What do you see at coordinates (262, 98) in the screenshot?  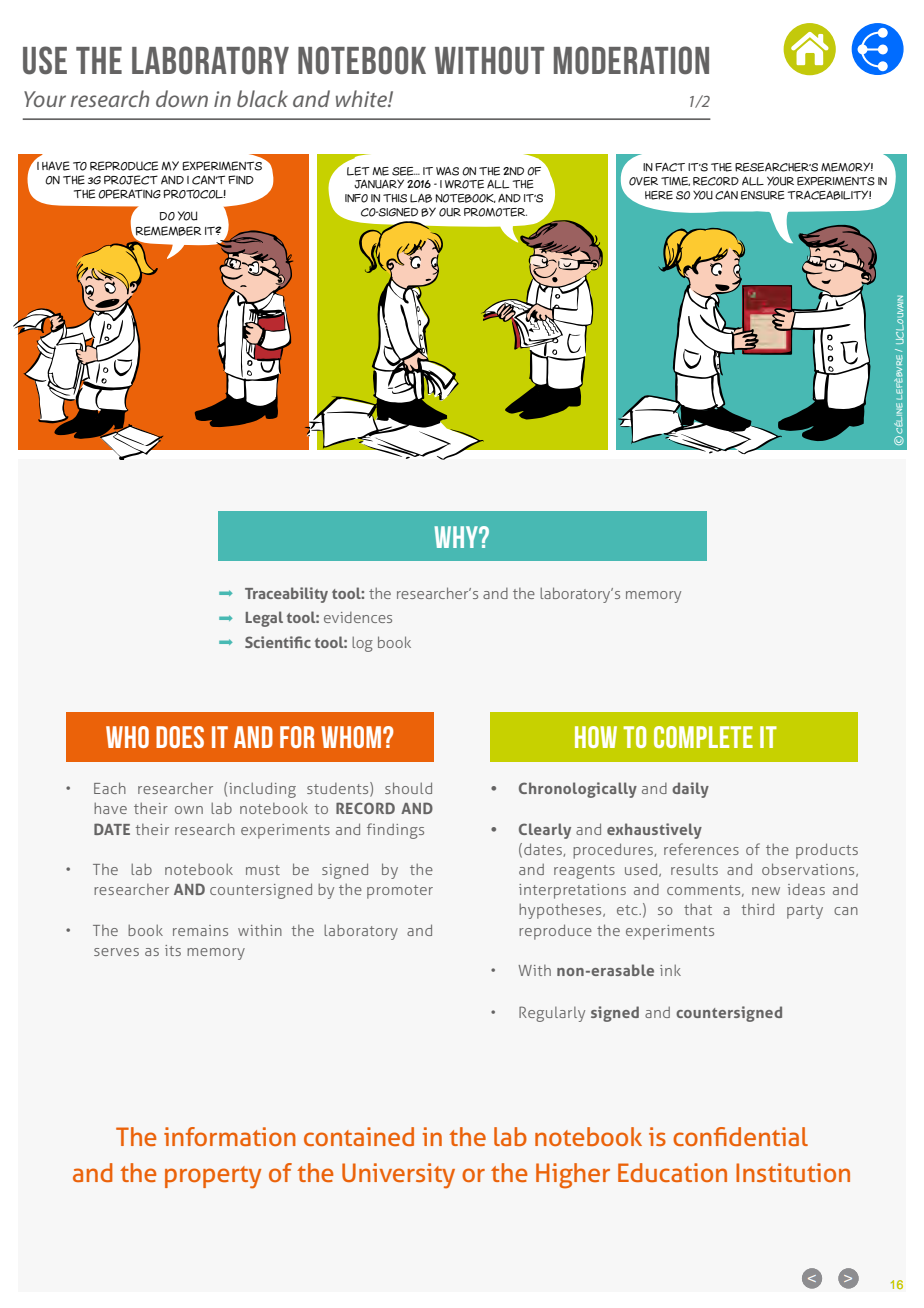 I see `black` at bounding box center [262, 98].
